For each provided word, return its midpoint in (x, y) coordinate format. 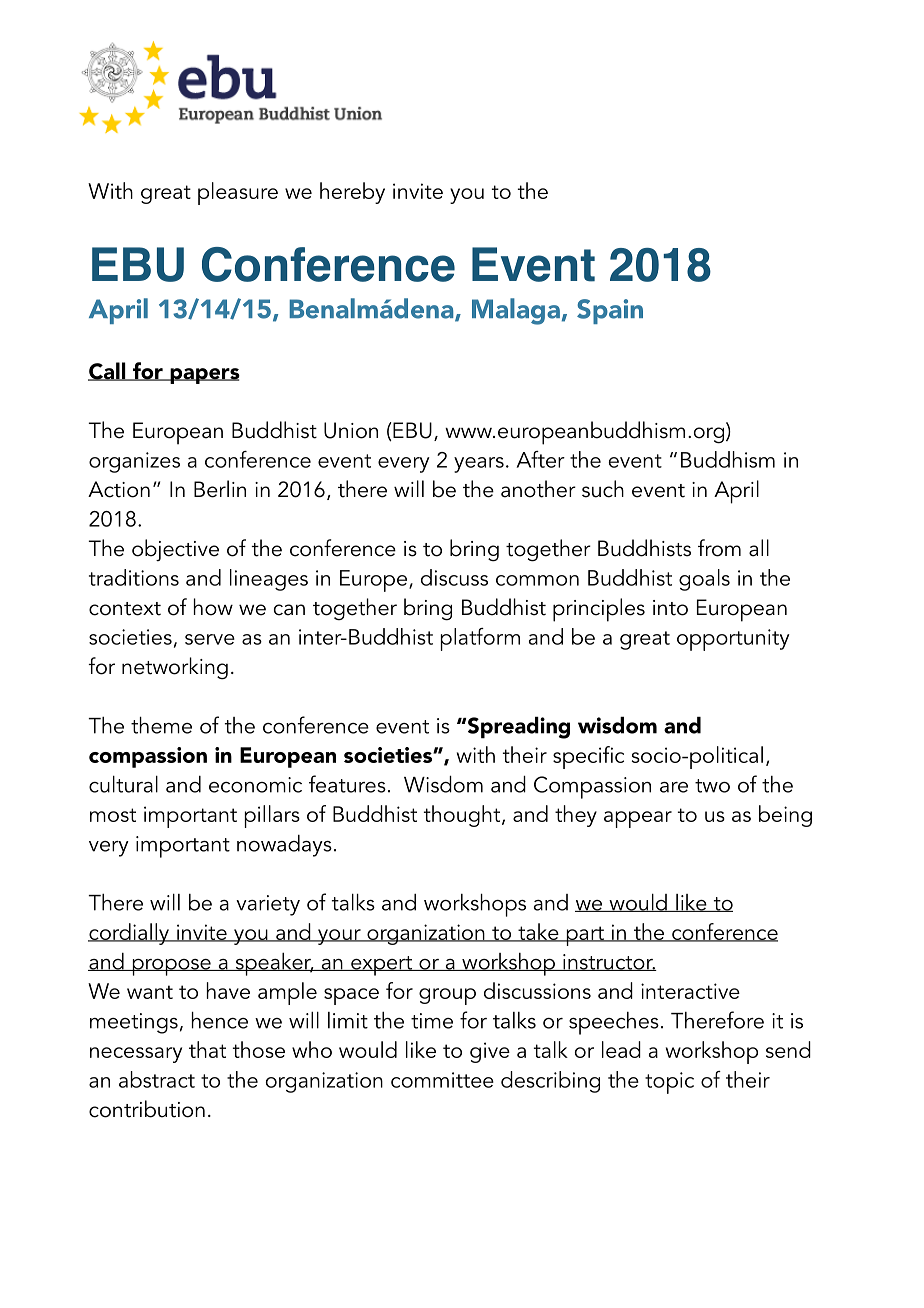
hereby (352, 193)
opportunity (733, 640)
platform (480, 639)
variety (268, 905)
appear (638, 819)
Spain (610, 311)
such (603, 489)
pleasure (238, 193)
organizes (134, 462)
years (479, 465)
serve (210, 639)
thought (463, 816)
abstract (157, 1079)
